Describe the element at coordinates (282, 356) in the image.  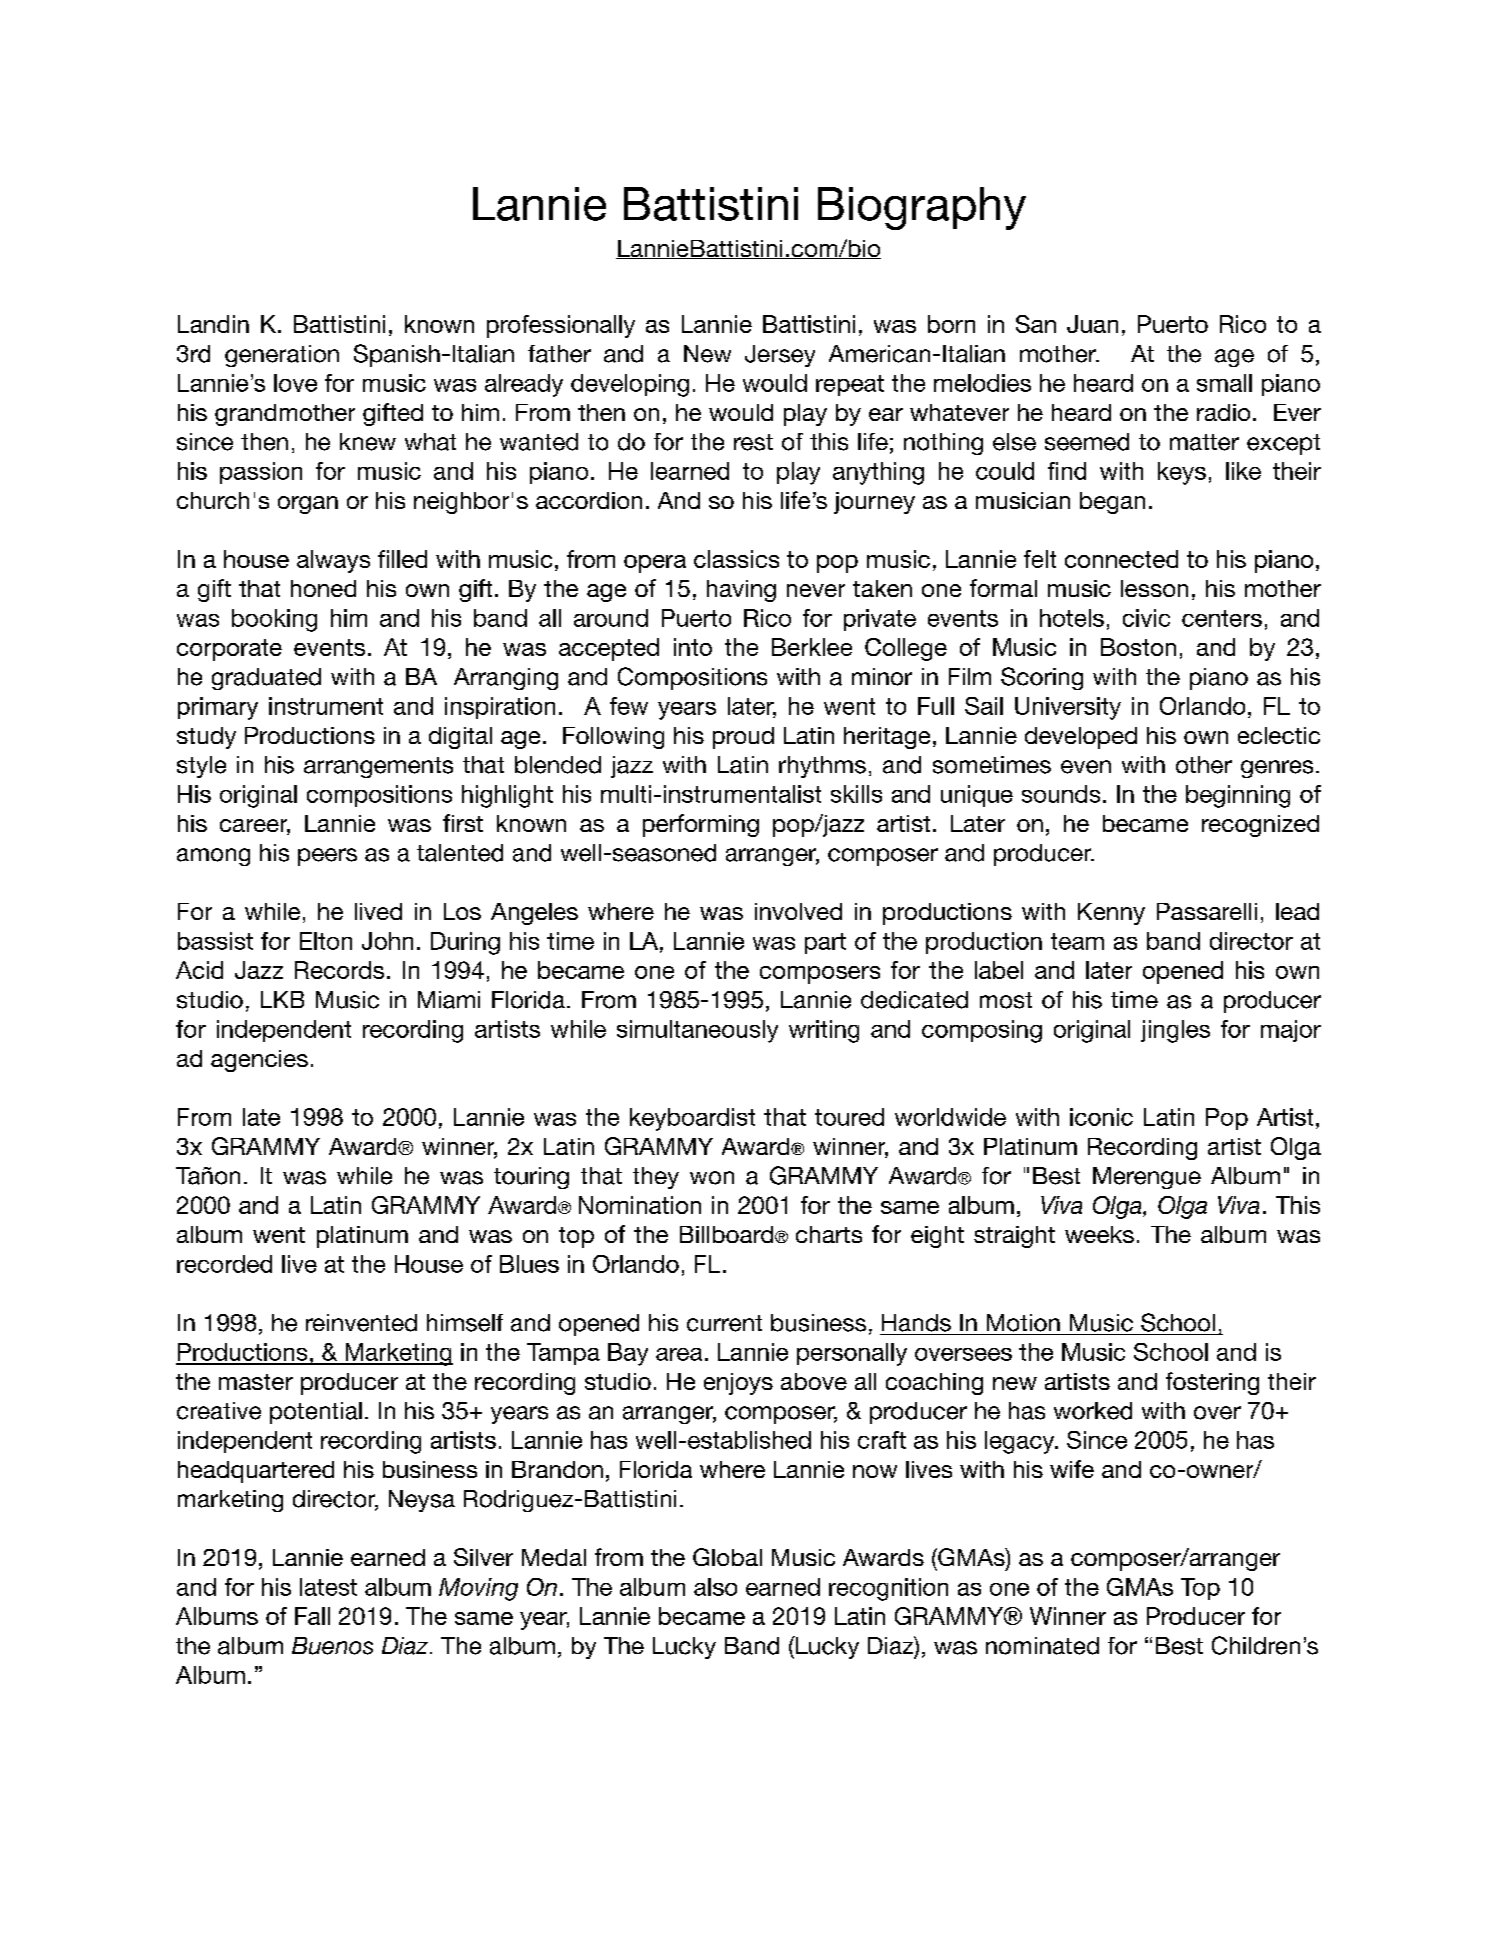
I see `generation` at that location.
